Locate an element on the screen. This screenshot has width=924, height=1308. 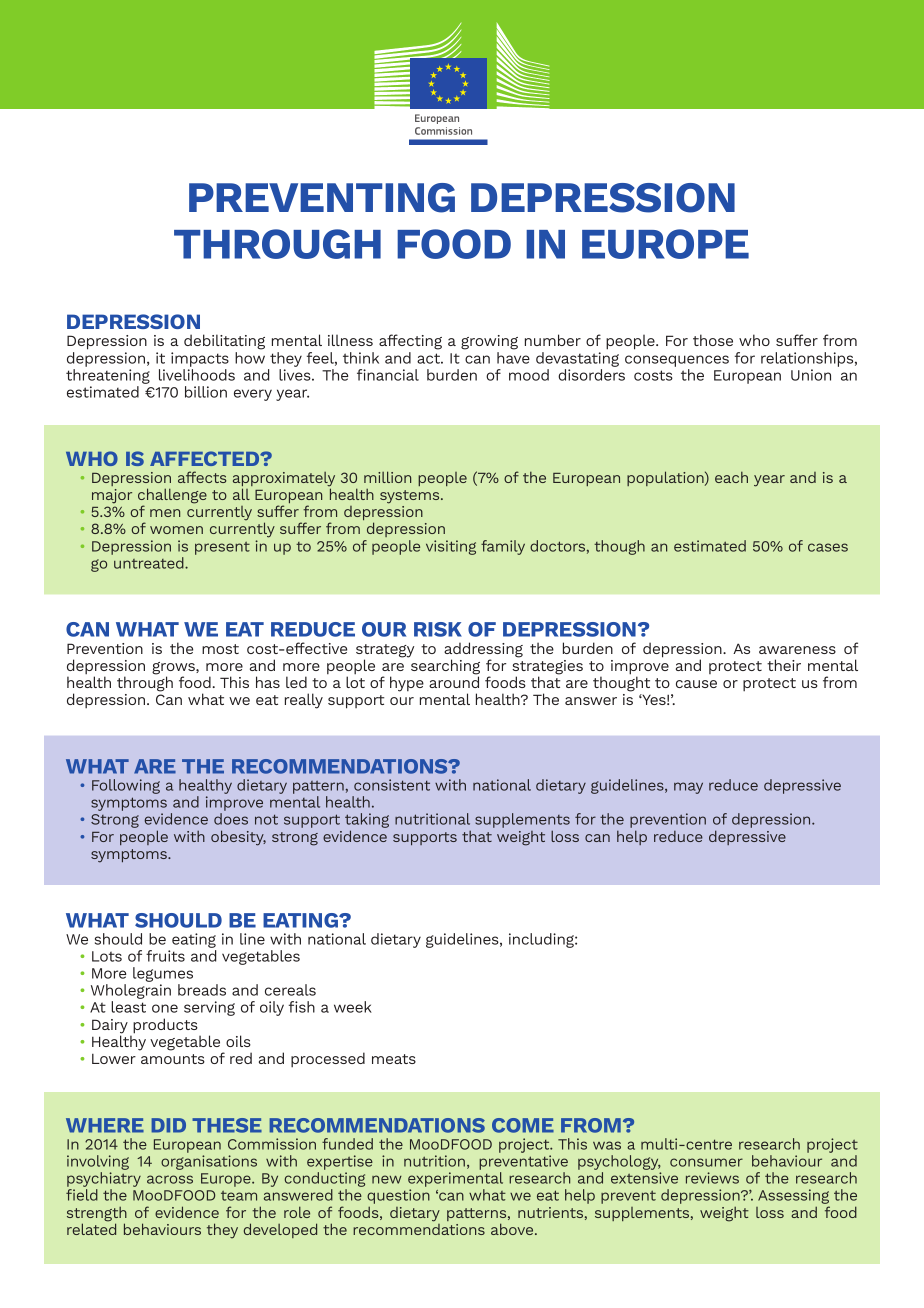
may is located at coordinates (688, 788).
